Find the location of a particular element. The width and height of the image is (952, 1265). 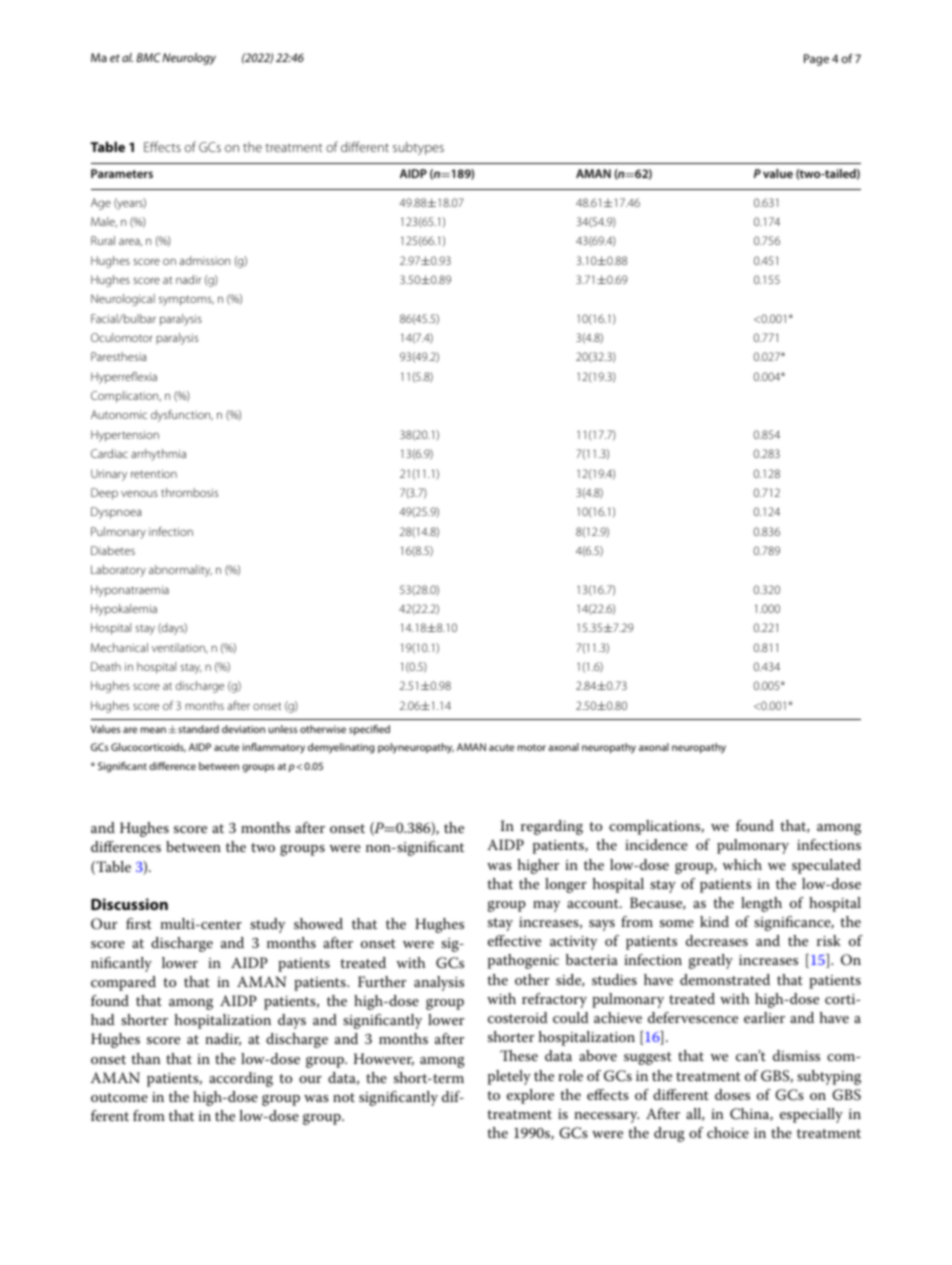

Neurology is located at coordinates (189, 59).
